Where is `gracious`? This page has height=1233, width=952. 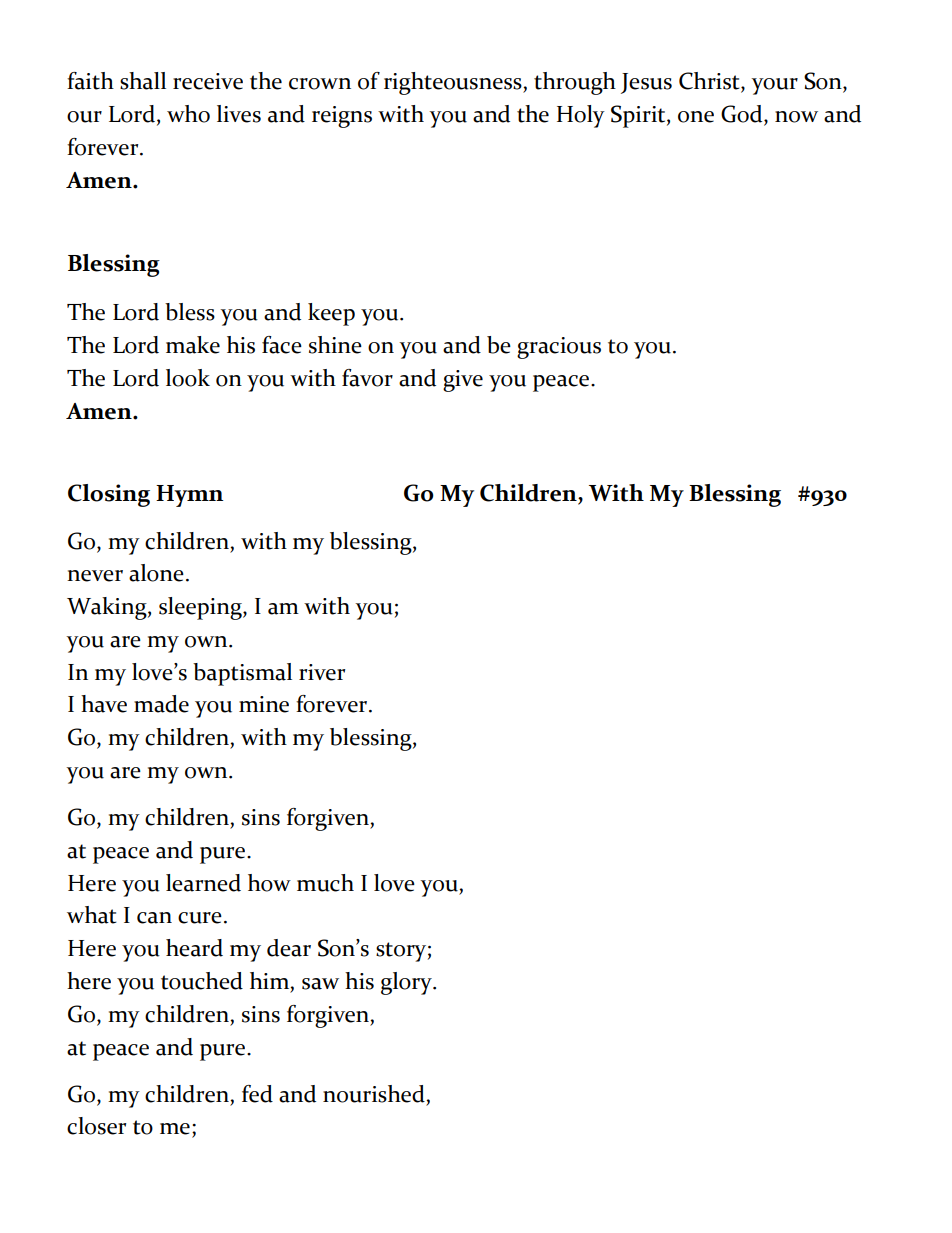
gracious is located at coordinates (559, 348).
